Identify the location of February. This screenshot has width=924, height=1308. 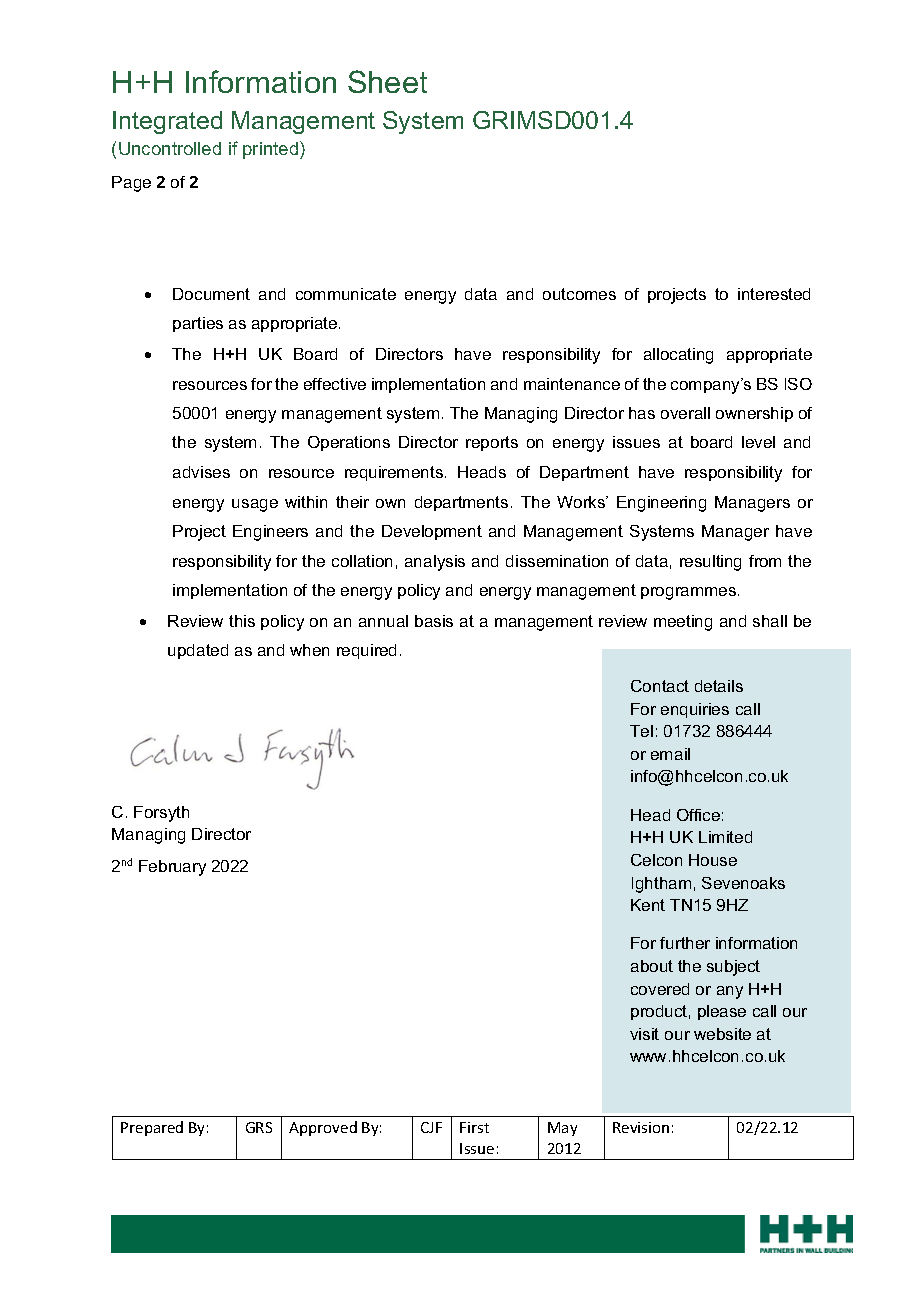
(172, 868).
